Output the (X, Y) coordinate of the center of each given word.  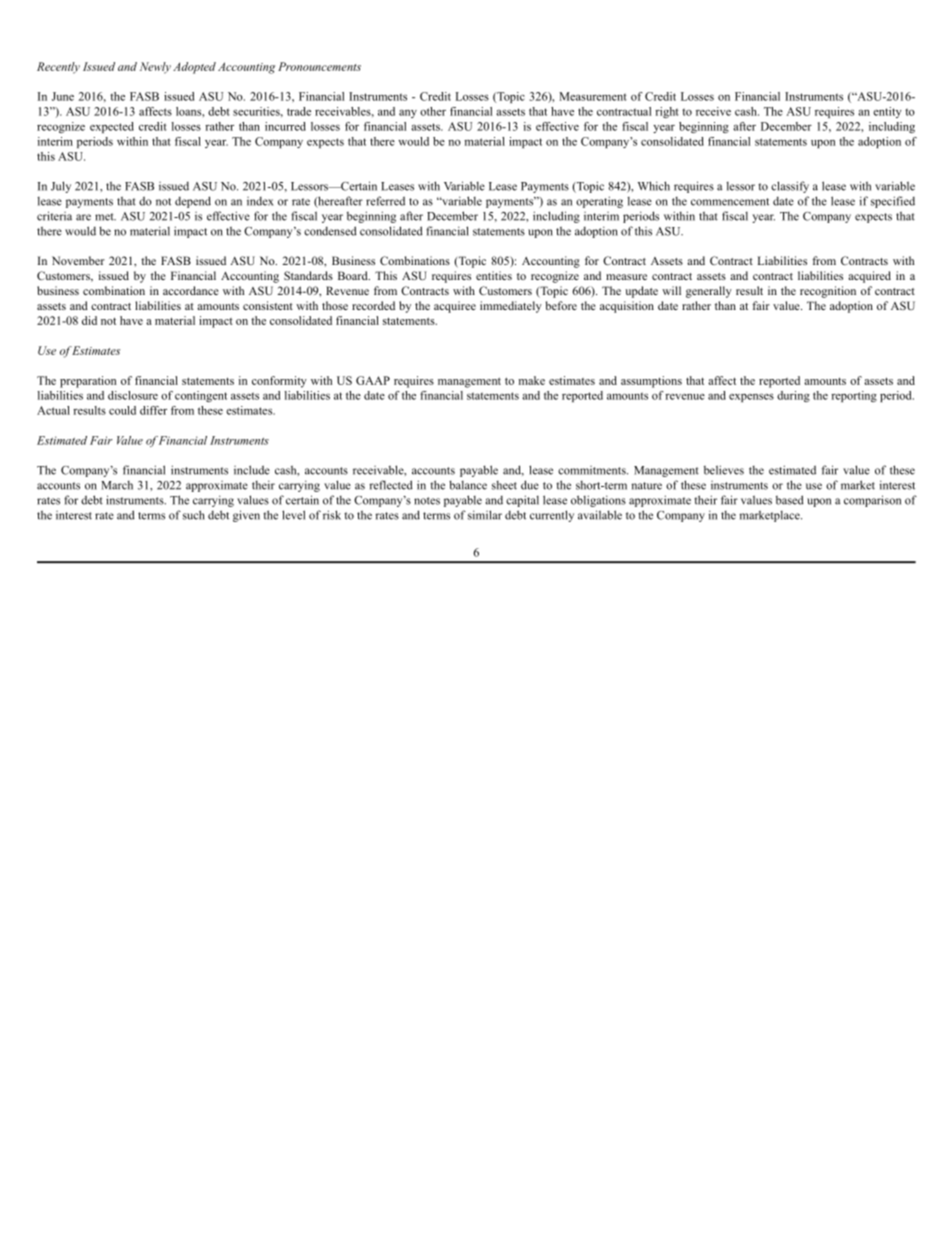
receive (713, 111)
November (78, 260)
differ (153, 410)
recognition (828, 292)
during (793, 396)
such (194, 515)
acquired (869, 277)
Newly (155, 68)
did (89, 320)
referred (385, 201)
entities (494, 275)
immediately (511, 307)
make (532, 380)
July (61, 187)
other (433, 111)
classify (790, 187)
